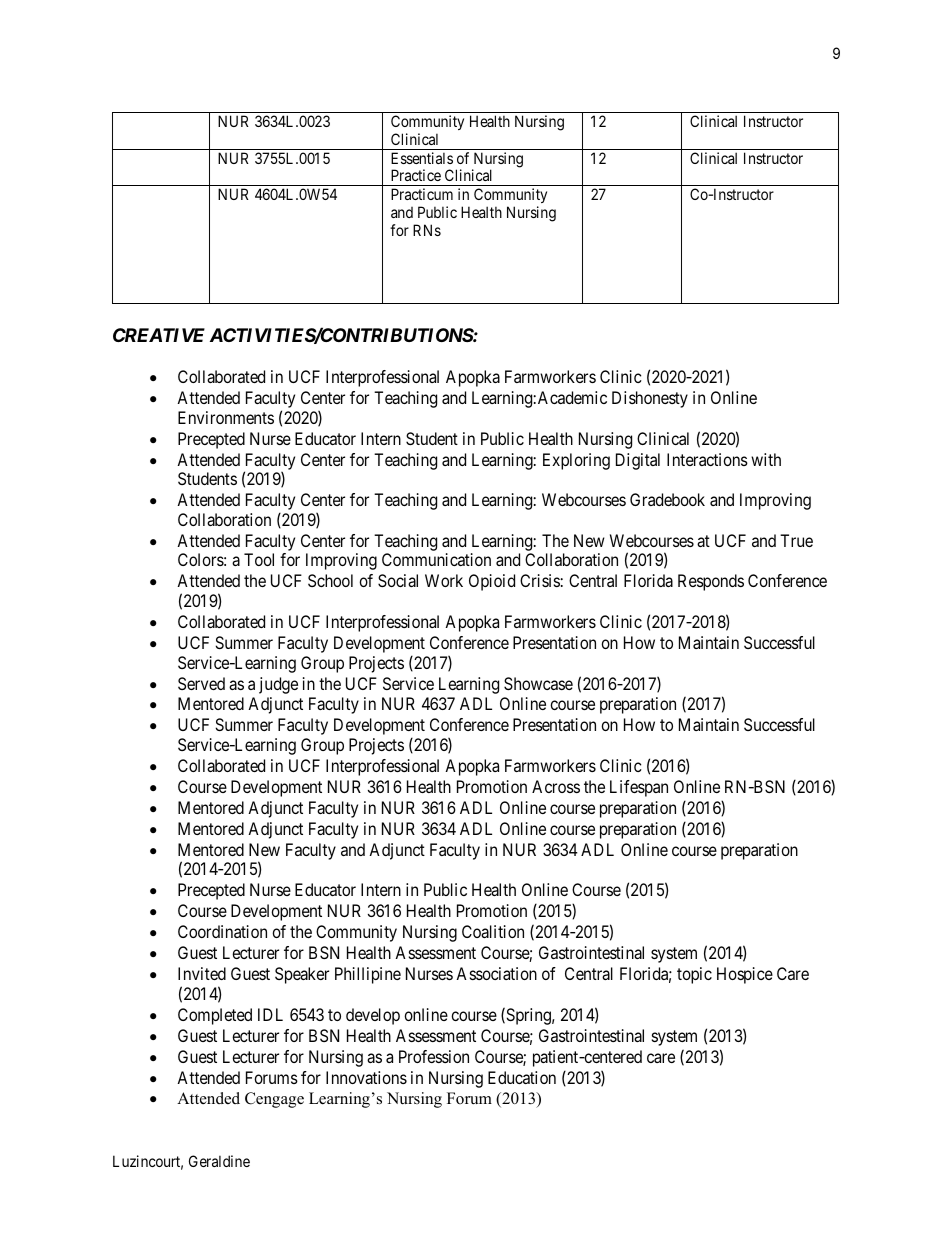 This screenshot has width=952, height=1233. What do you see at coordinates (650, 399) in the screenshot?
I see `Dishonesty` at bounding box center [650, 399].
